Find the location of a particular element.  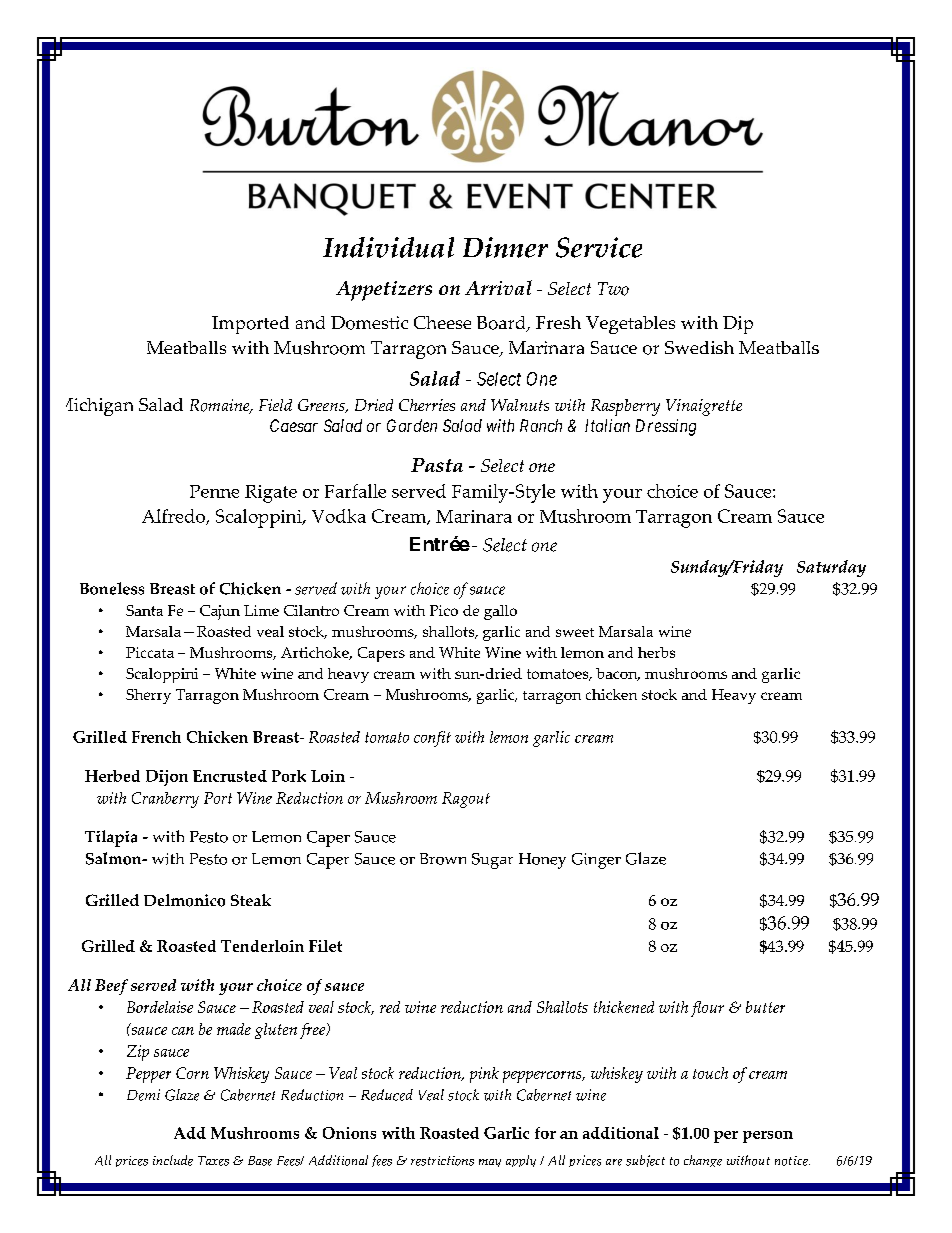

flour is located at coordinates (707, 1009).
